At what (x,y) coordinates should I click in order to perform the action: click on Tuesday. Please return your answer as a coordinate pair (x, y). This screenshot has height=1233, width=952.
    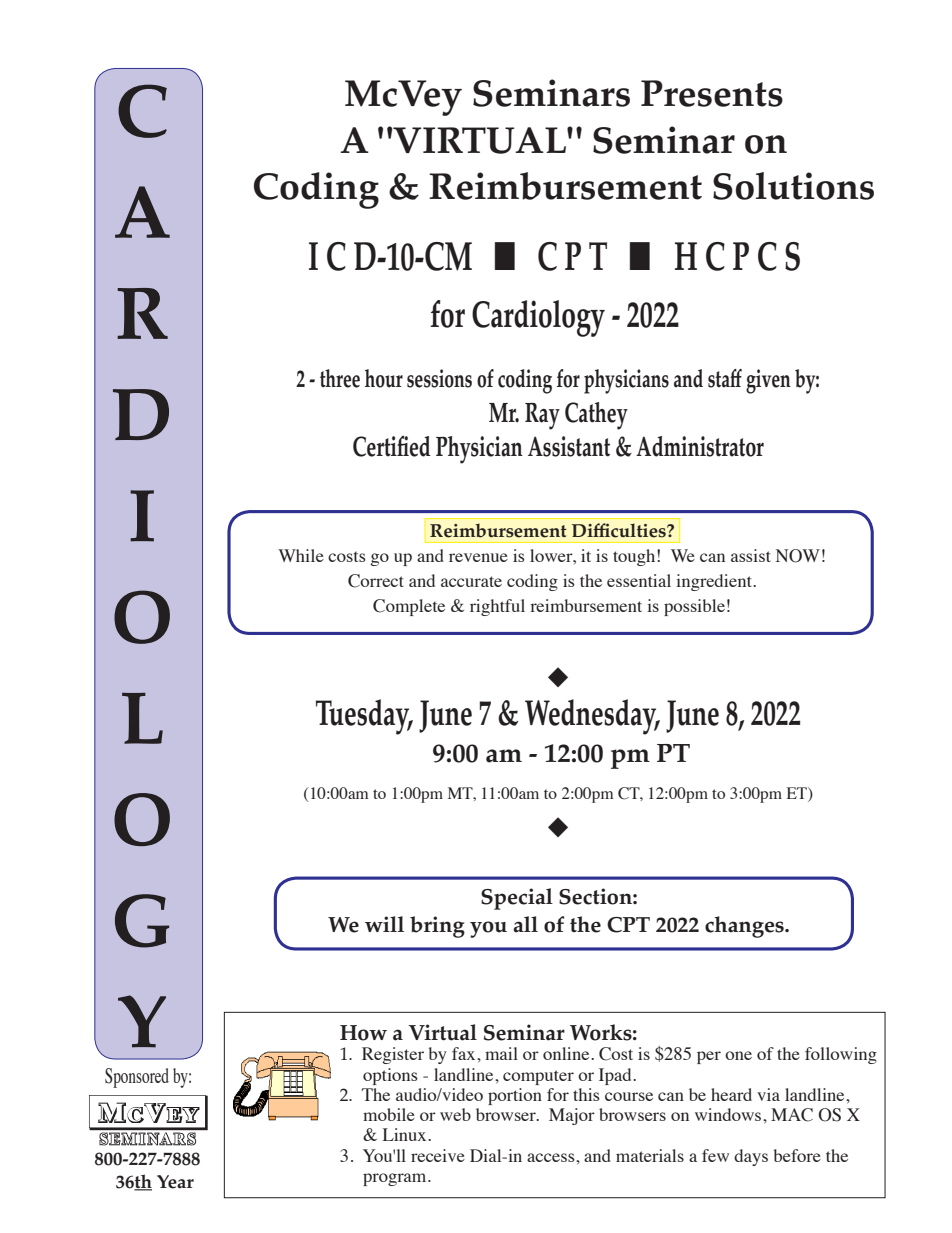
    Looking at the image, I should click on (364, 717).
